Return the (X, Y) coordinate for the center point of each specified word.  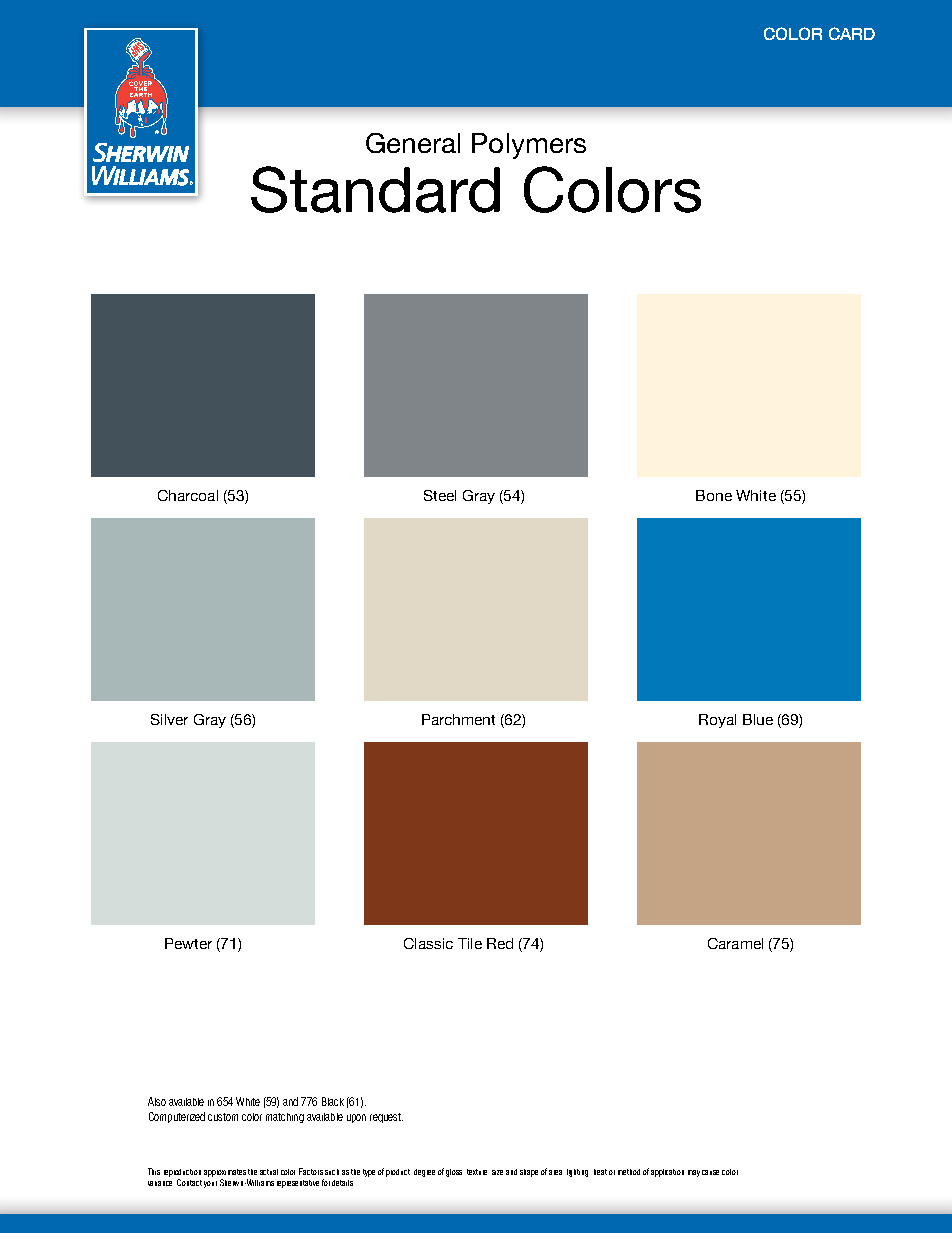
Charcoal (188, 495)
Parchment (458, 719)
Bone (714, 495)
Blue (758, 719)
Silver (169, 719)
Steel (440, 495)
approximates (225, 1173)
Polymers (529, 146)
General (413, 143)
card (852, 33)
